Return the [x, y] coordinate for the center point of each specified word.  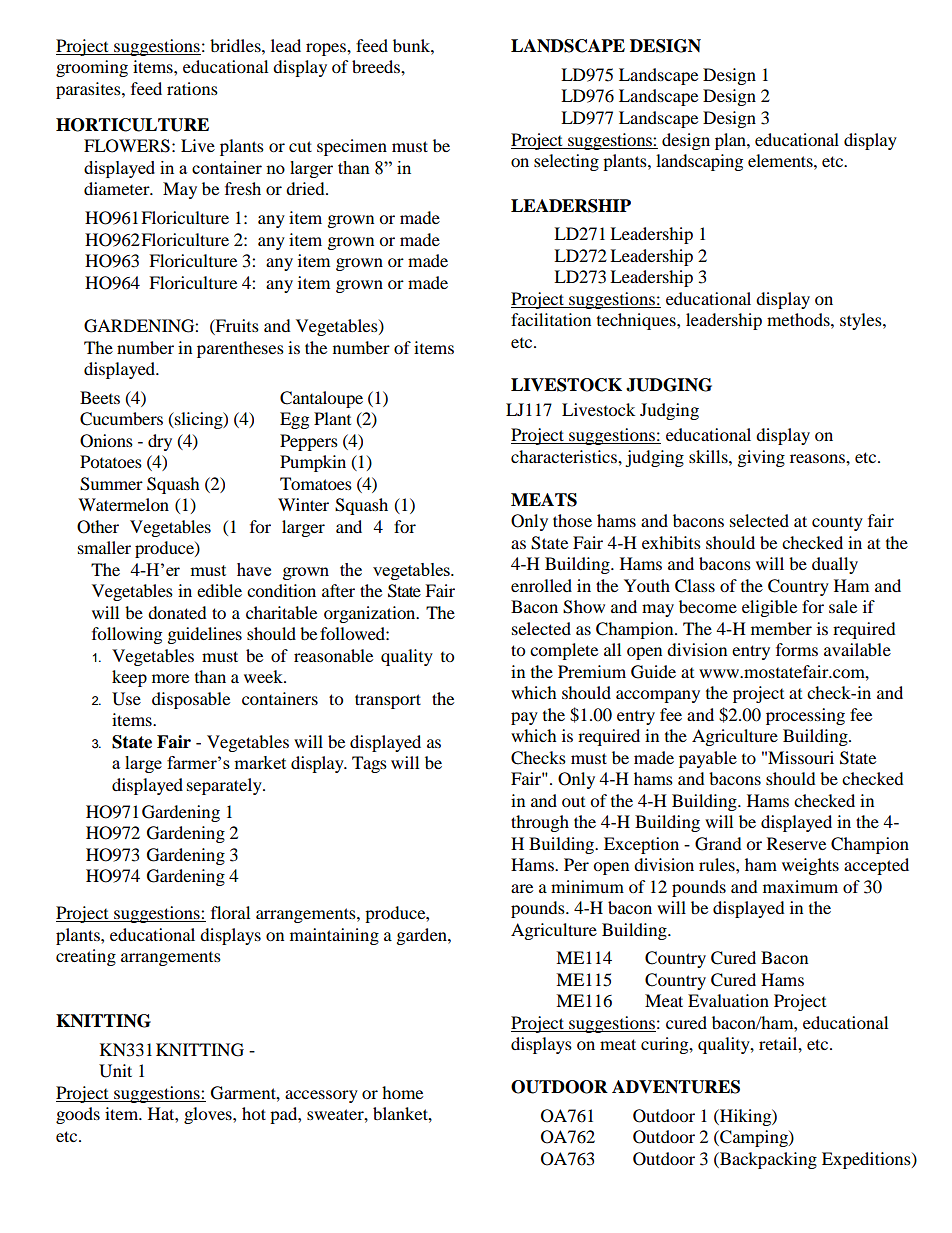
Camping [754, 1138]
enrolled [541, 585]
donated [177, 612]
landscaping [699, 162]
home [402, 1092]
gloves [209, 1115]
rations [192, 88]
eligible [769, 608]
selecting [566, 162]
